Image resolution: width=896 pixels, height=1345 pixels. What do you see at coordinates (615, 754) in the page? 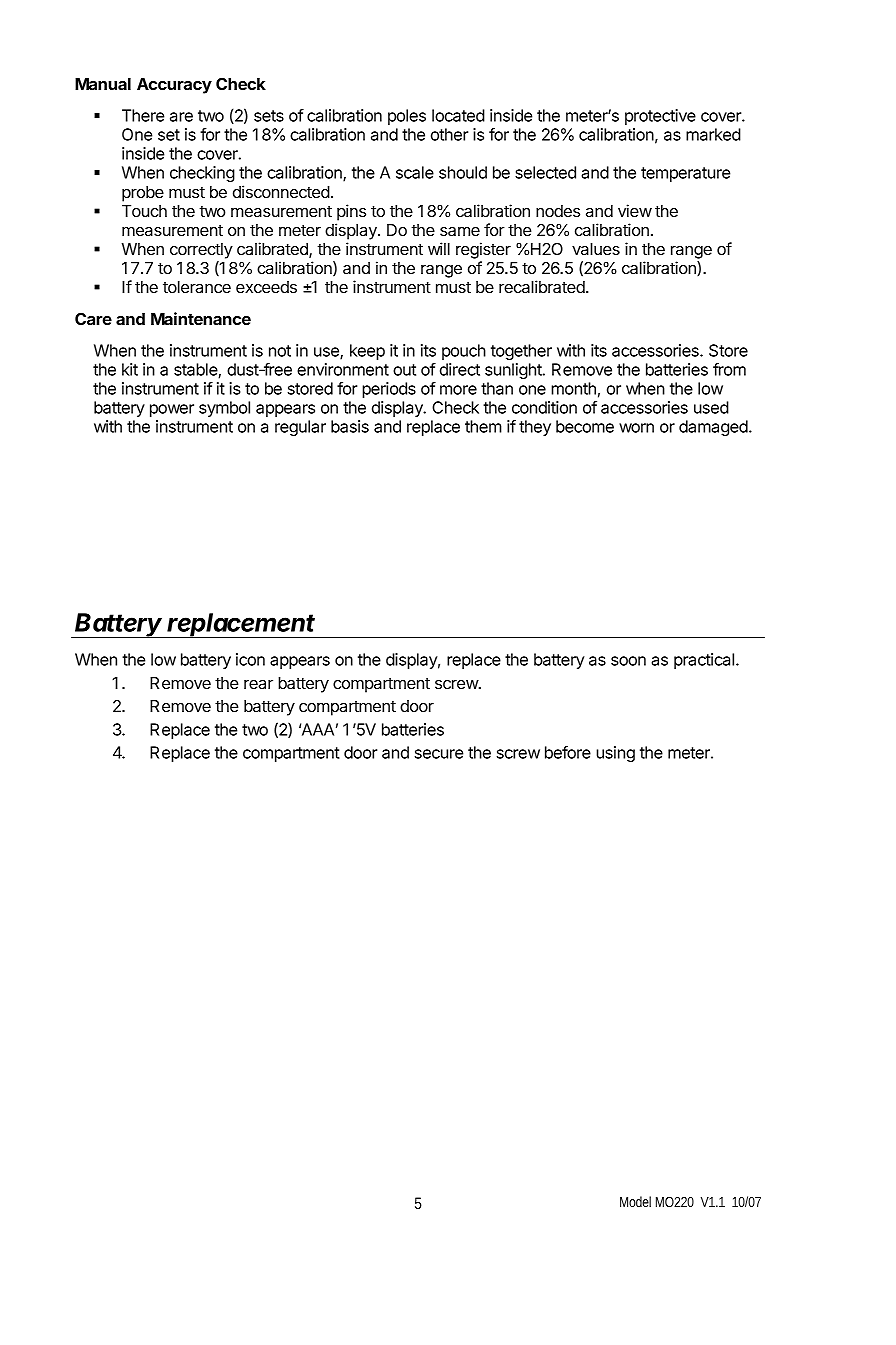
I see `using` at bounding box center [615, 754].
